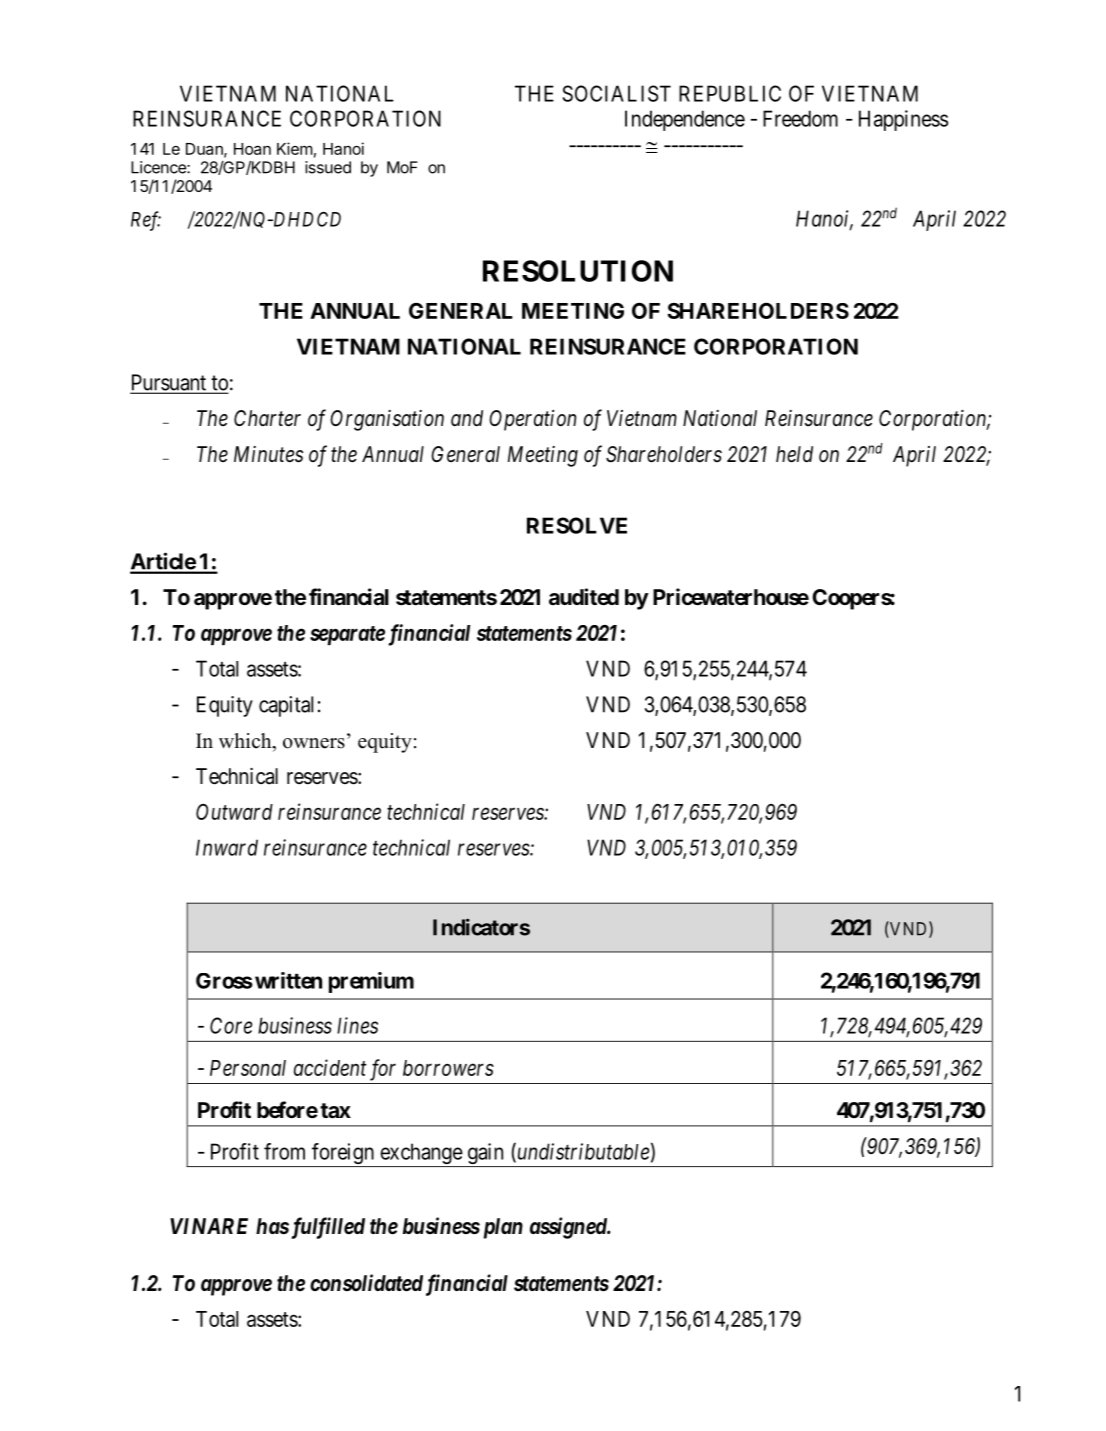 The image size is (1106, 1431). What do you see at coordinates (159, 167) in the page?
I see `Licence` at bounding box center [159, 167].
